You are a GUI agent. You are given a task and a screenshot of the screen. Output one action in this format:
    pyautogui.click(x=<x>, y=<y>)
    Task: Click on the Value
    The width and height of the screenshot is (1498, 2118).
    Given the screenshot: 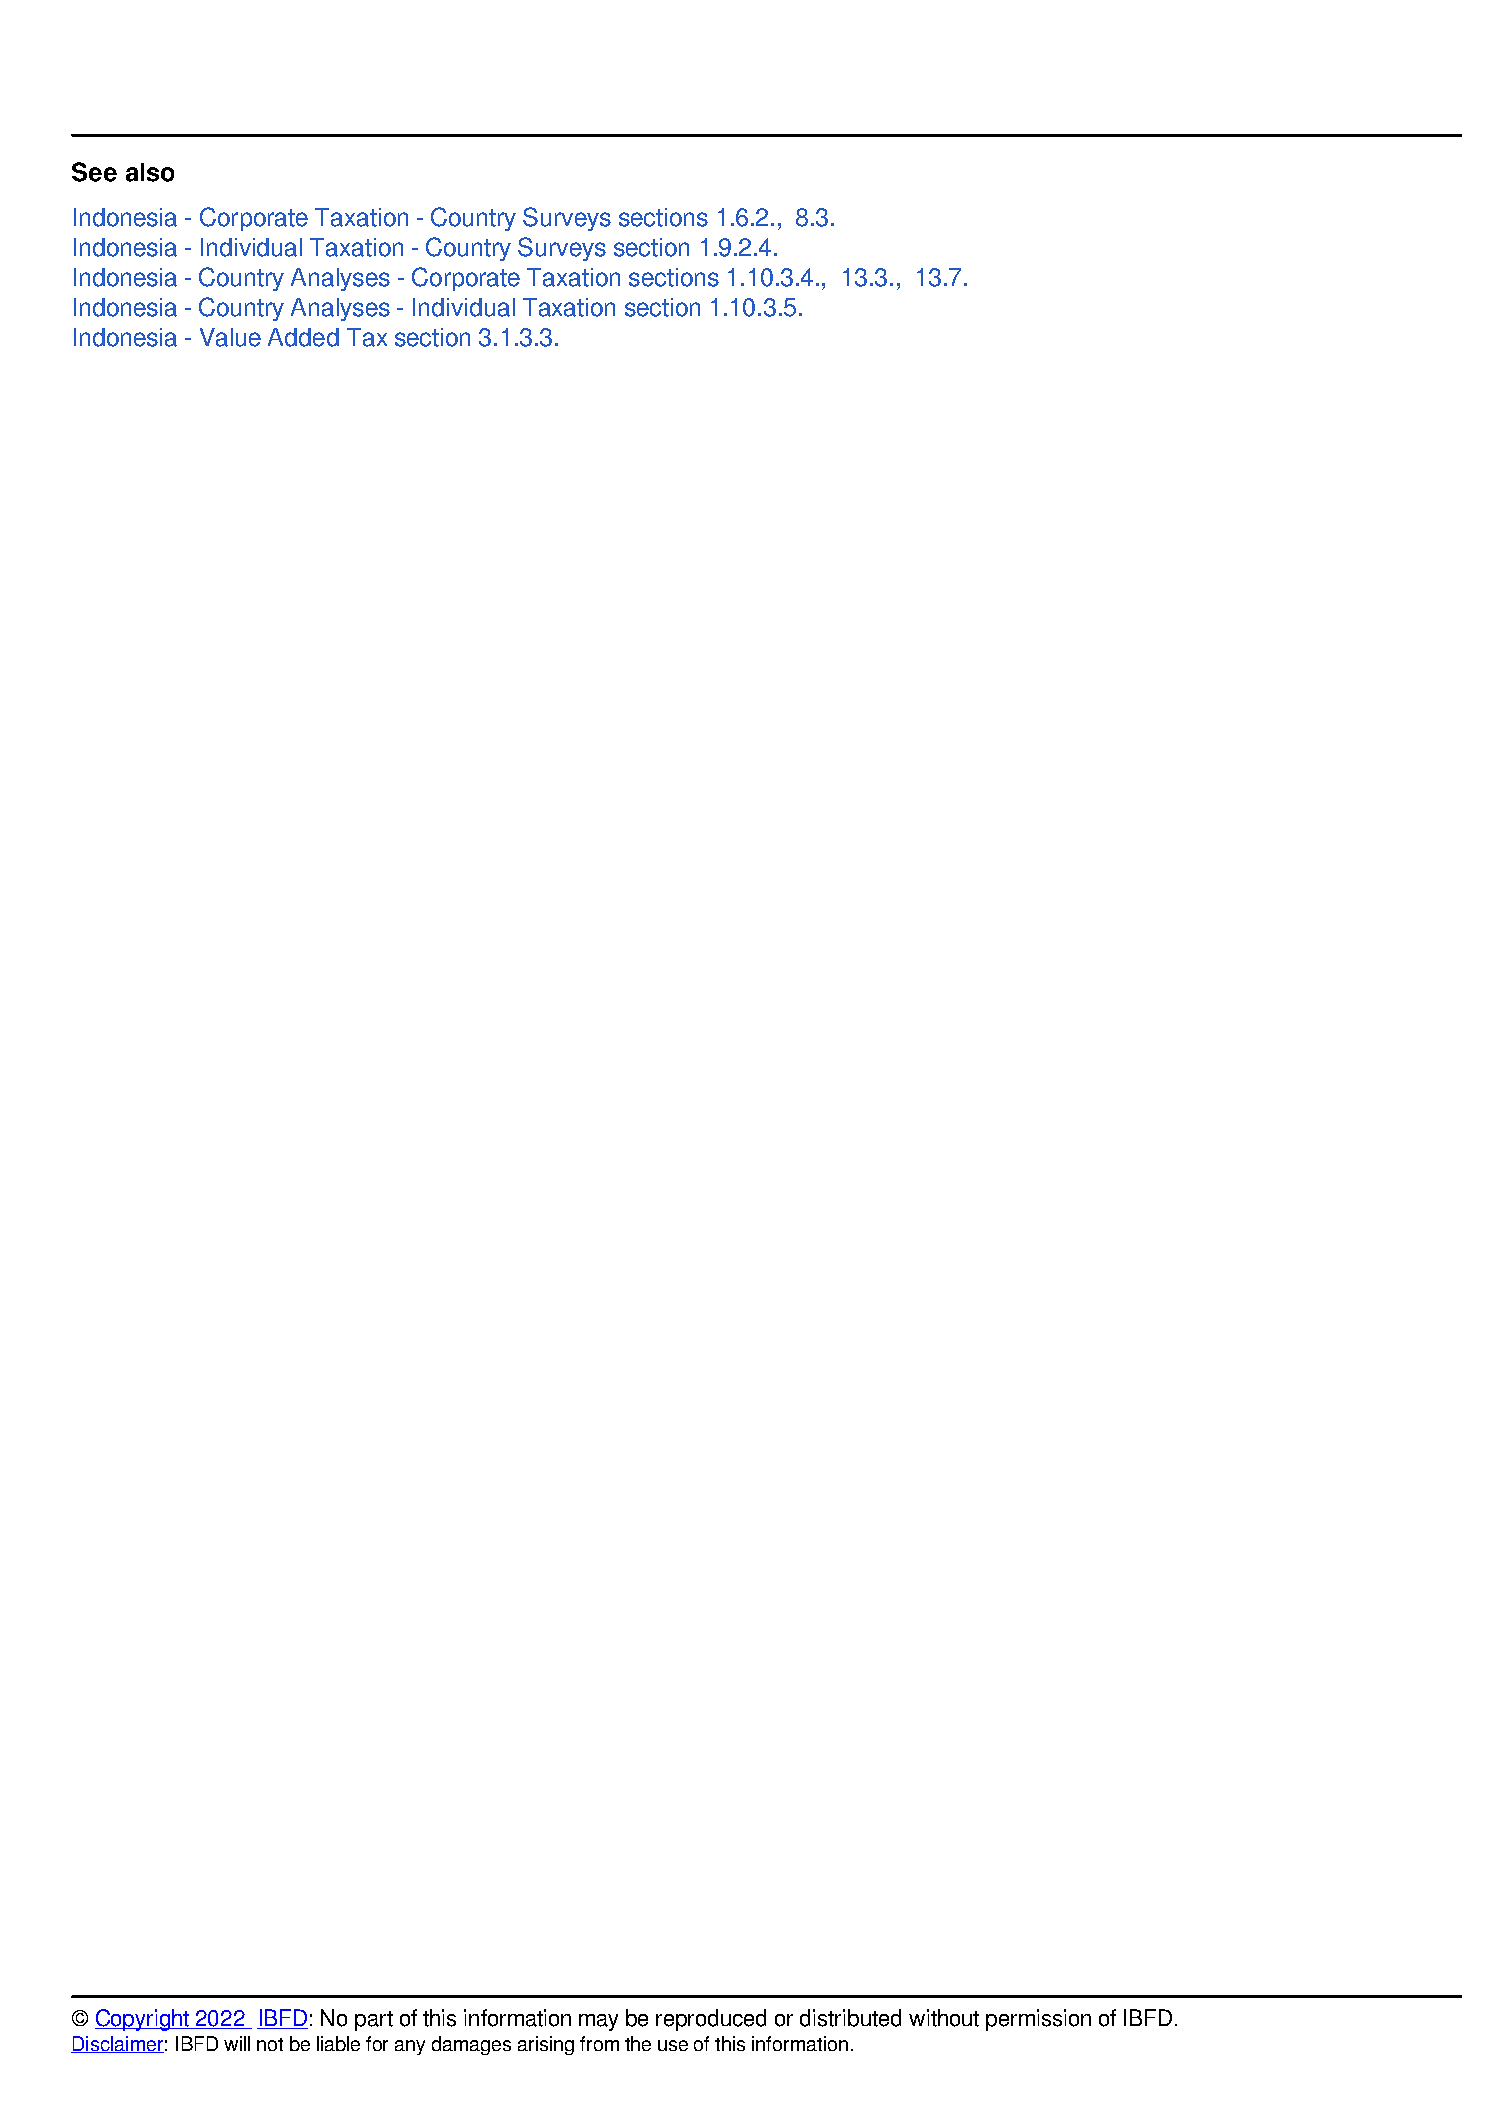 What is the action you would take?
    pyautogui.click(x=230, y=337)
